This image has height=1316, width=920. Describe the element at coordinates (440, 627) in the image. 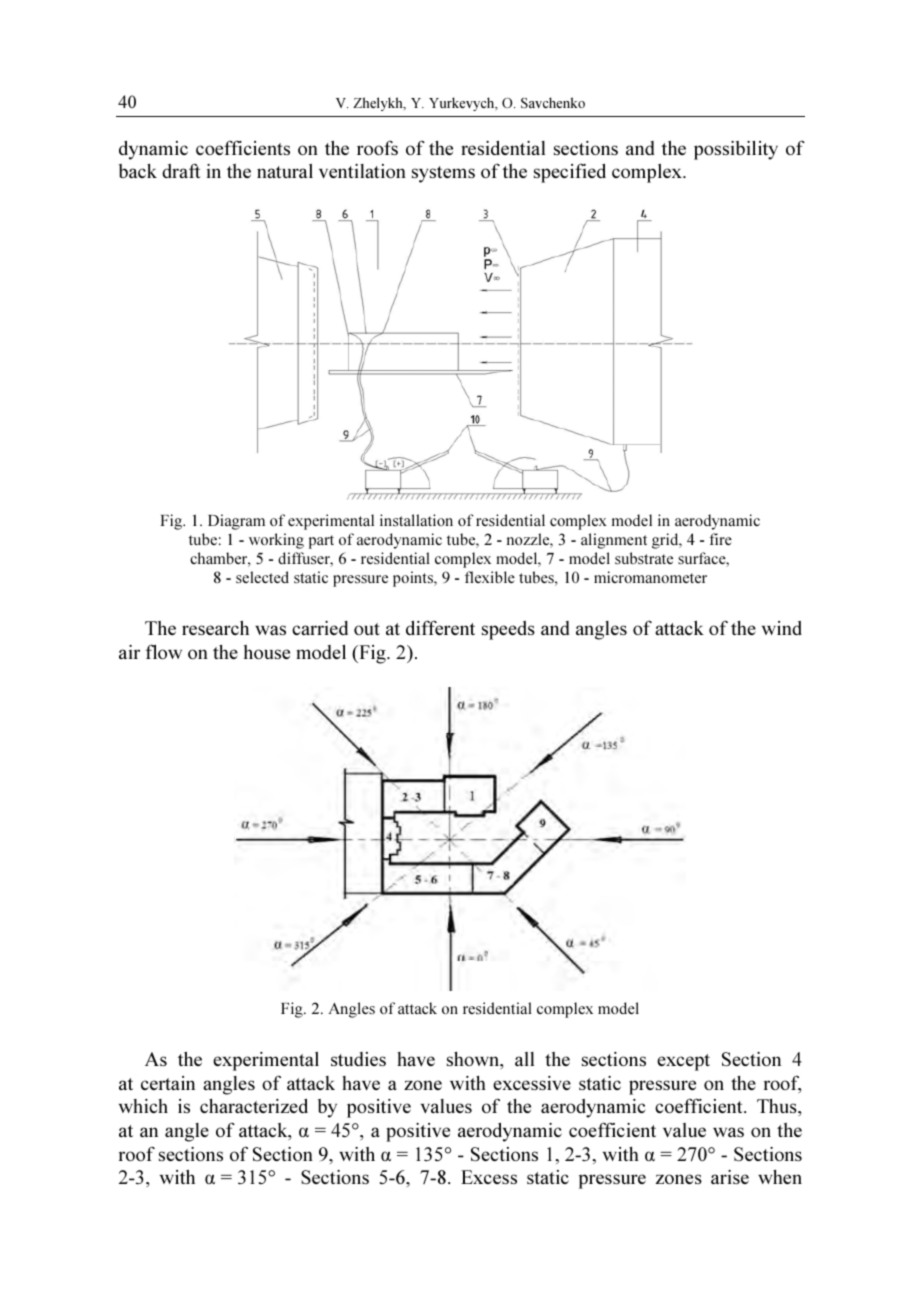

I see `different` at that location.
